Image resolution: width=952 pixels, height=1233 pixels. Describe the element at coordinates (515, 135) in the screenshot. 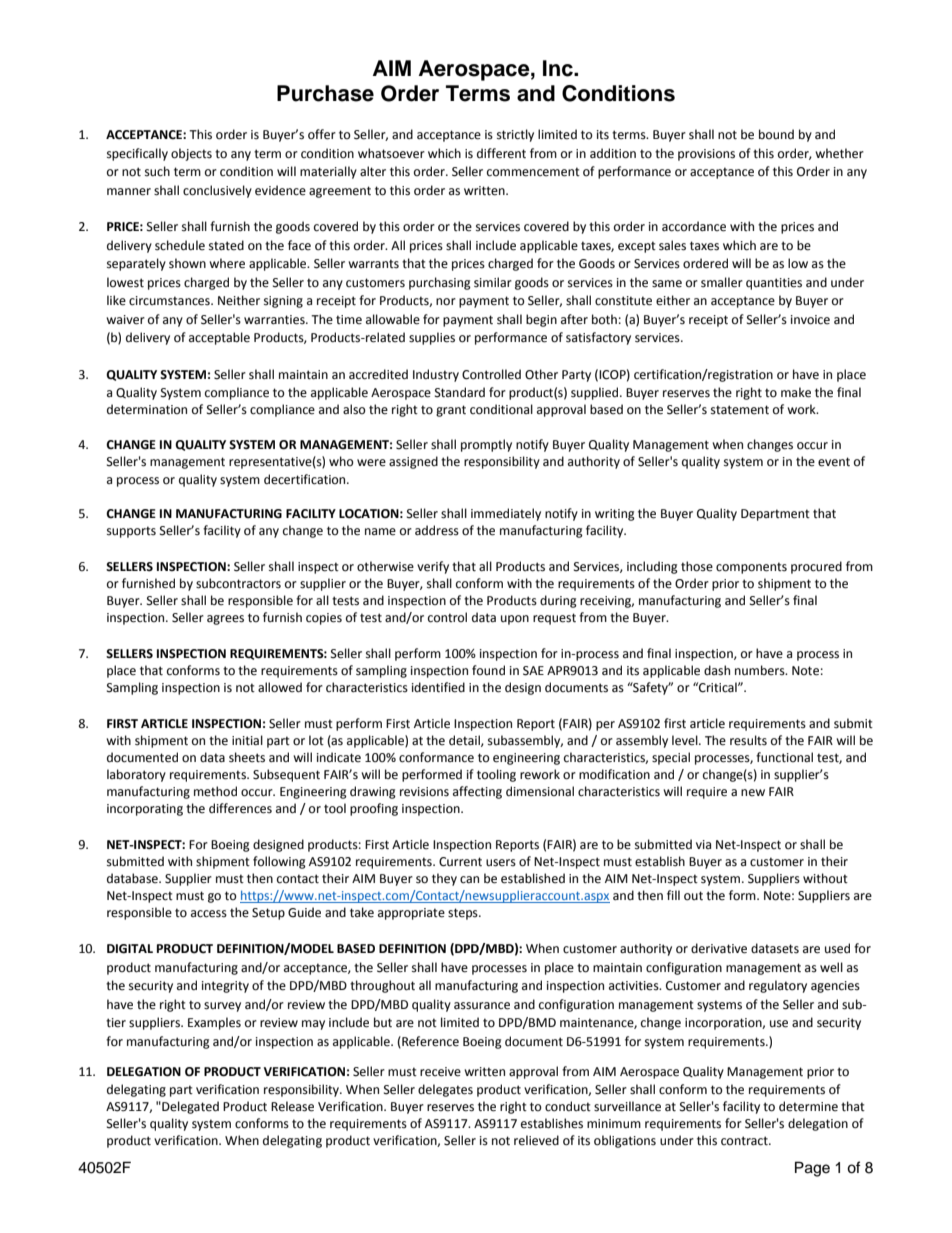

I see `strictly` at that location.
